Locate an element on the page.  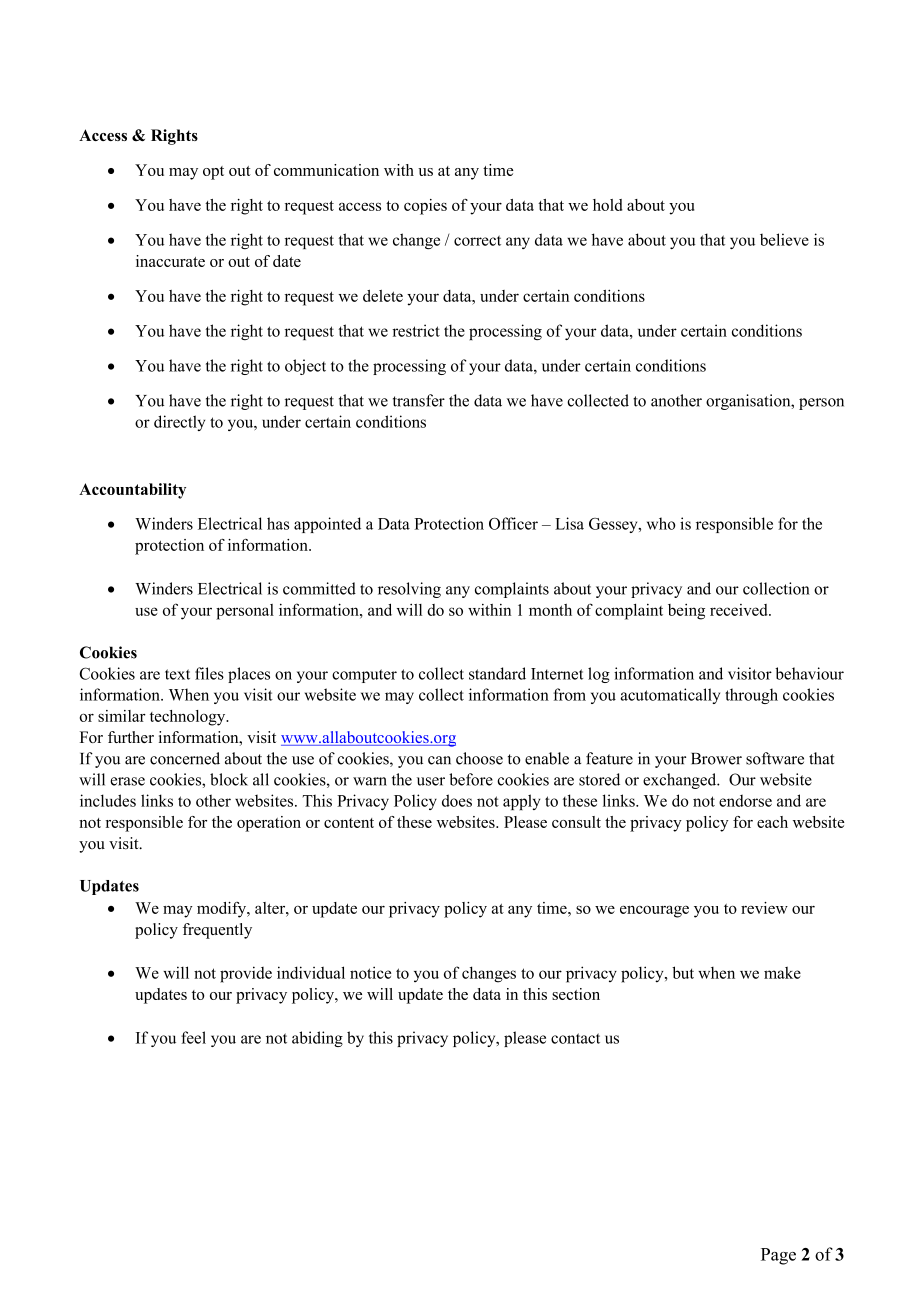
Officer is located at coordinates (513, 523).
